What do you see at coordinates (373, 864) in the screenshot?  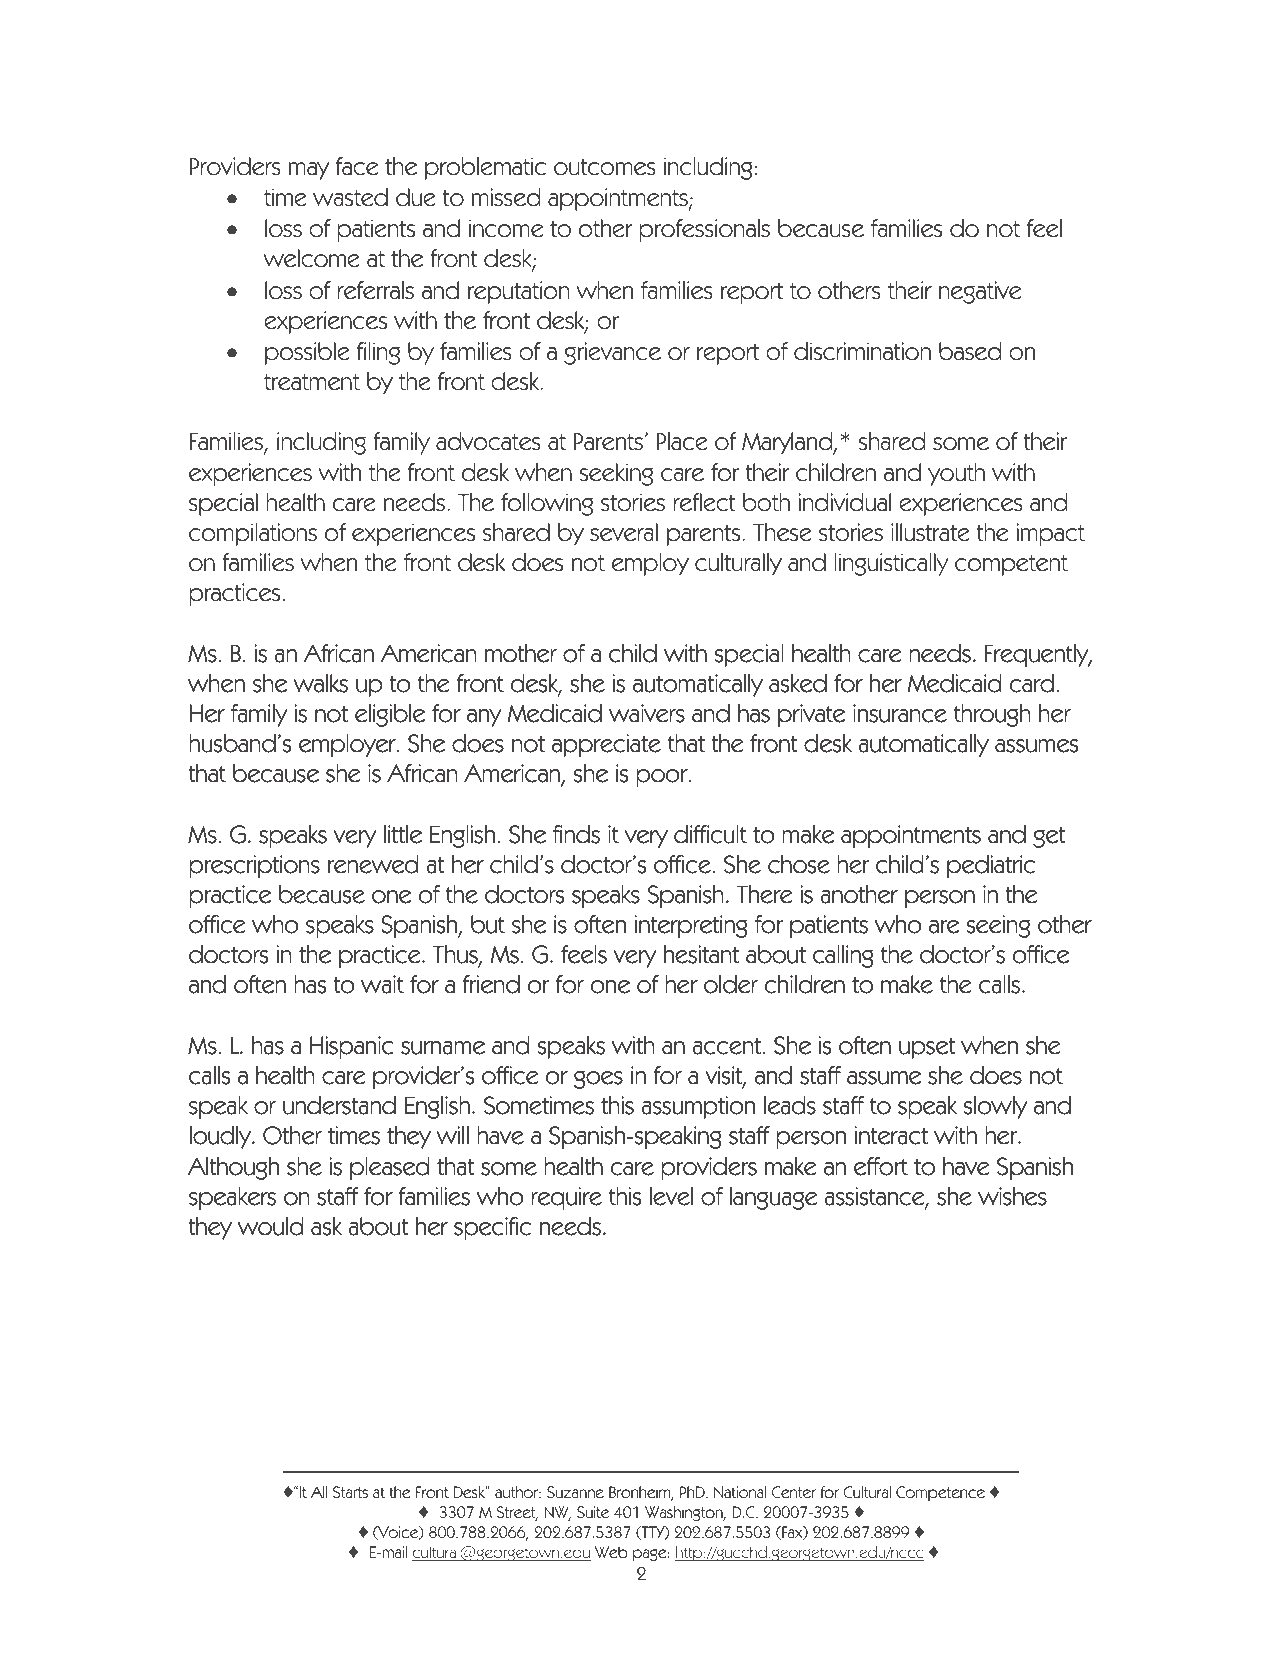 I see `renewed` at bounding box center [373, 864].
